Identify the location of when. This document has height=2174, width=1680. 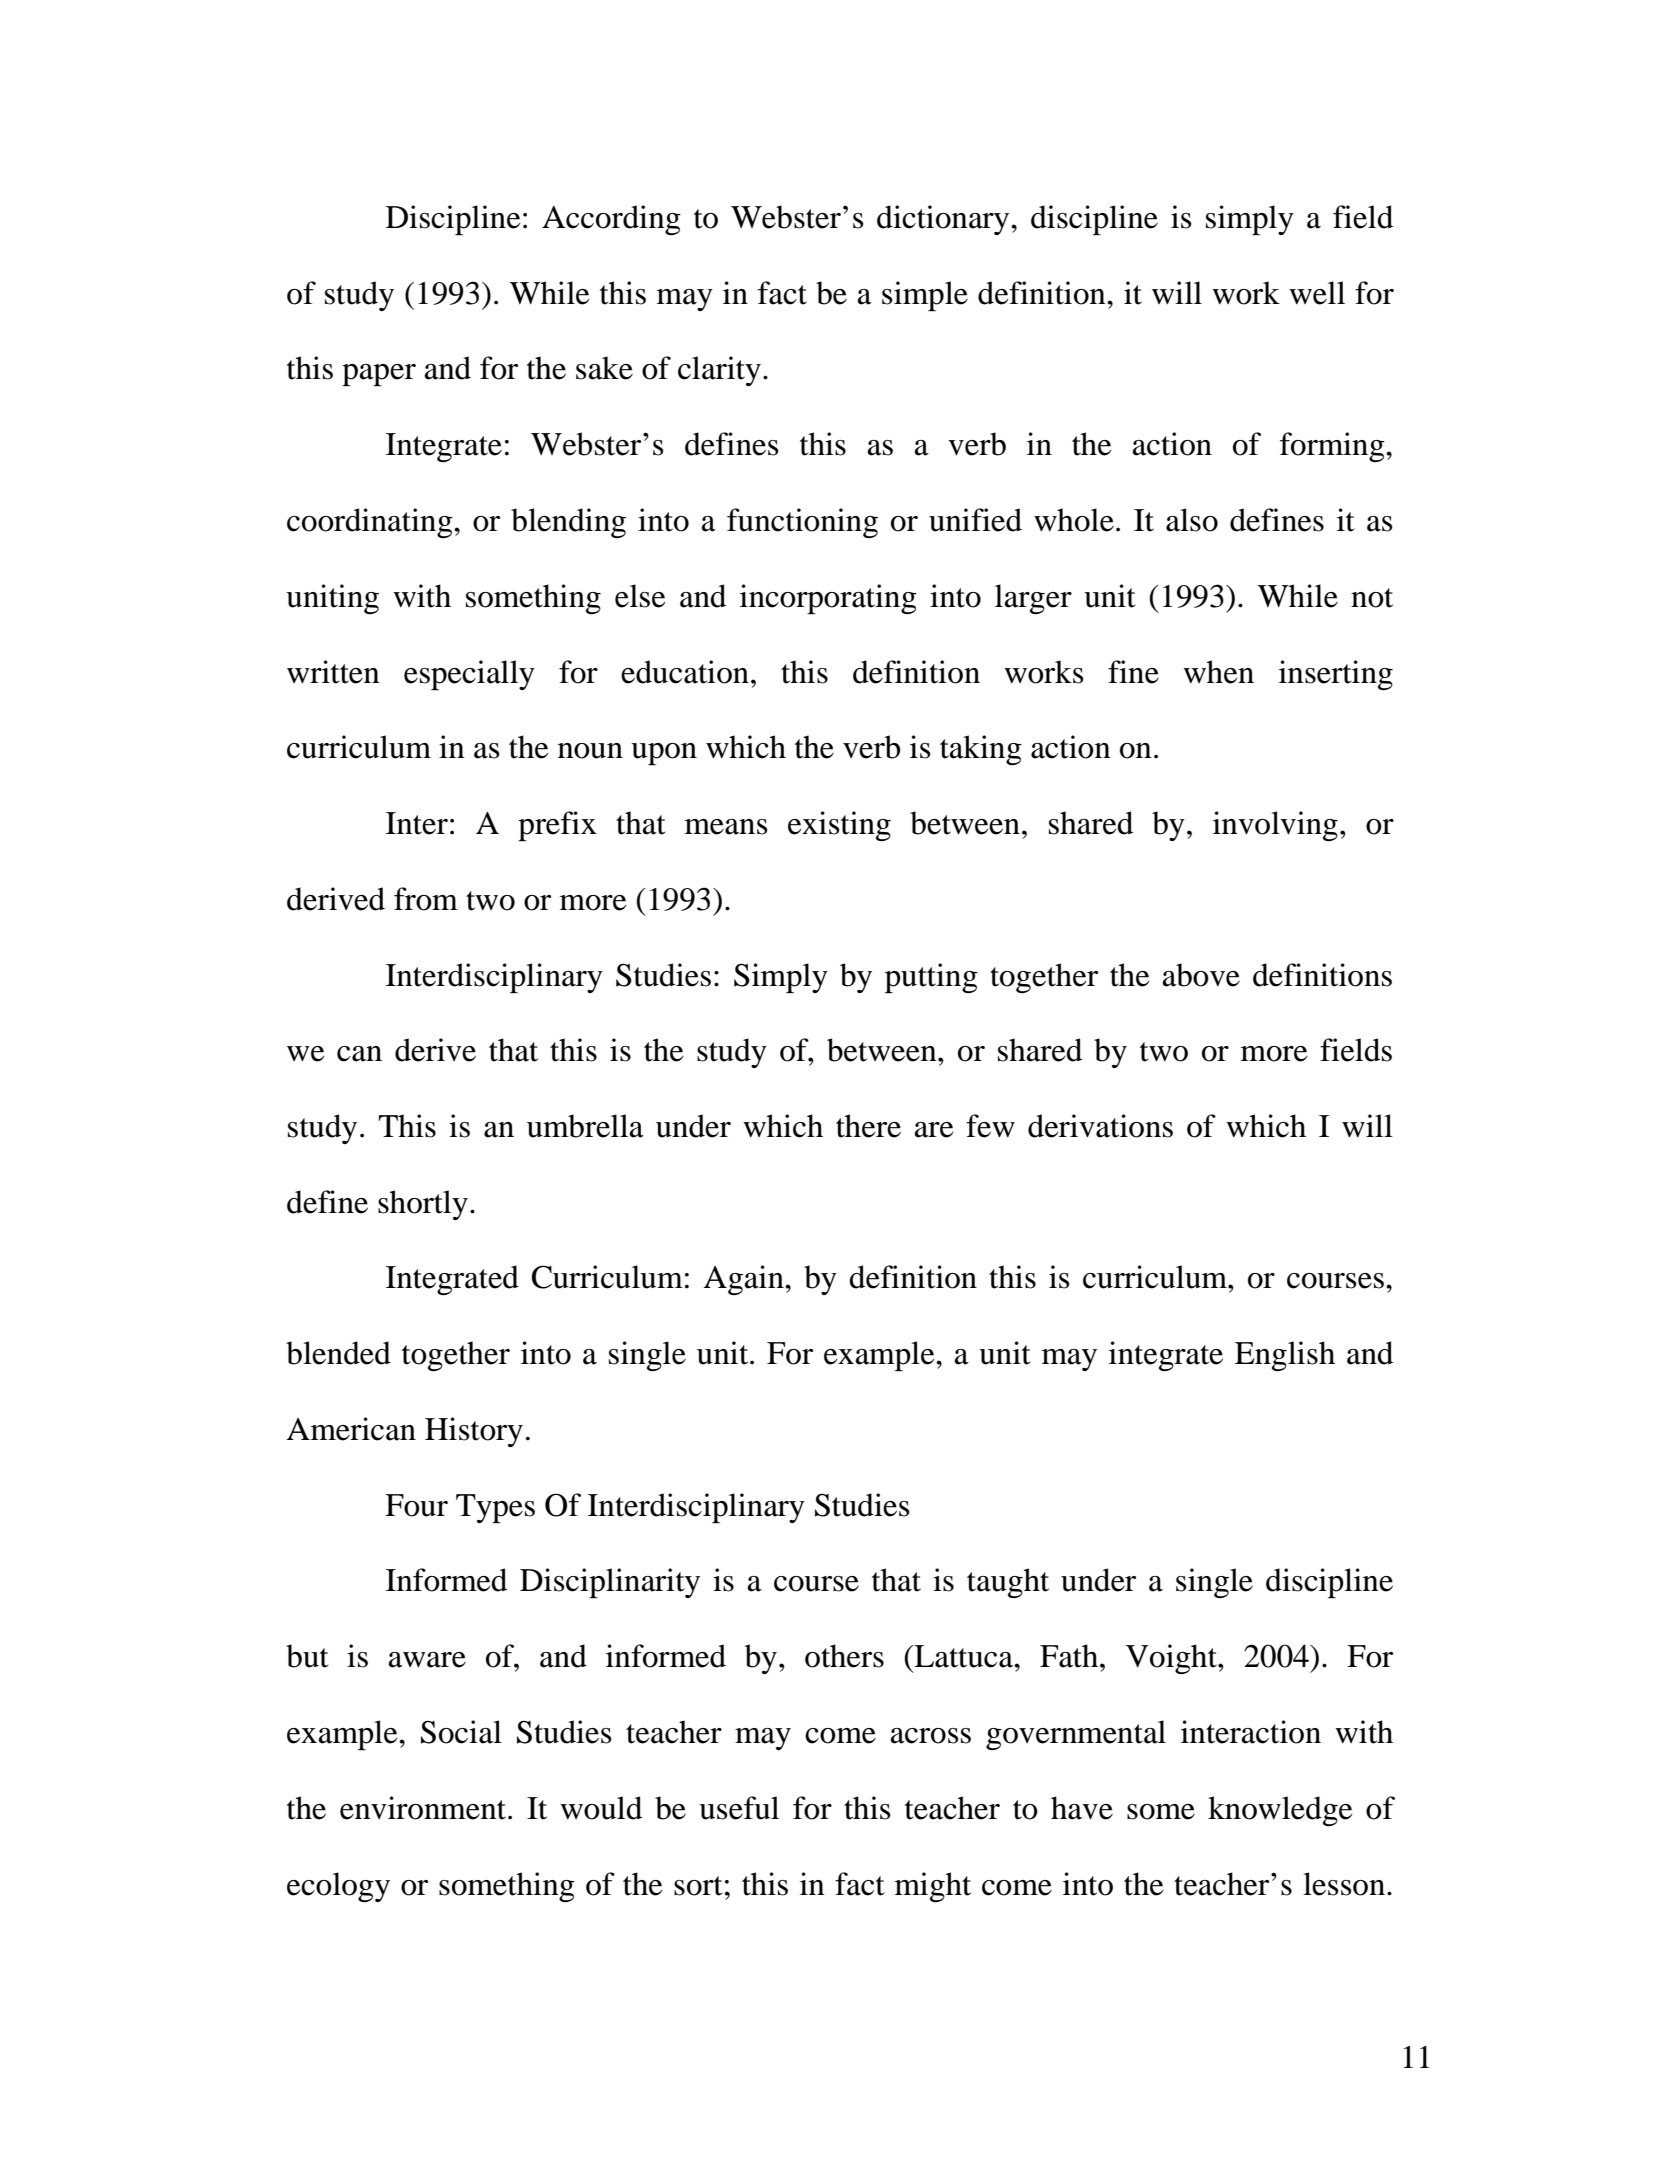
(1218, 672).
